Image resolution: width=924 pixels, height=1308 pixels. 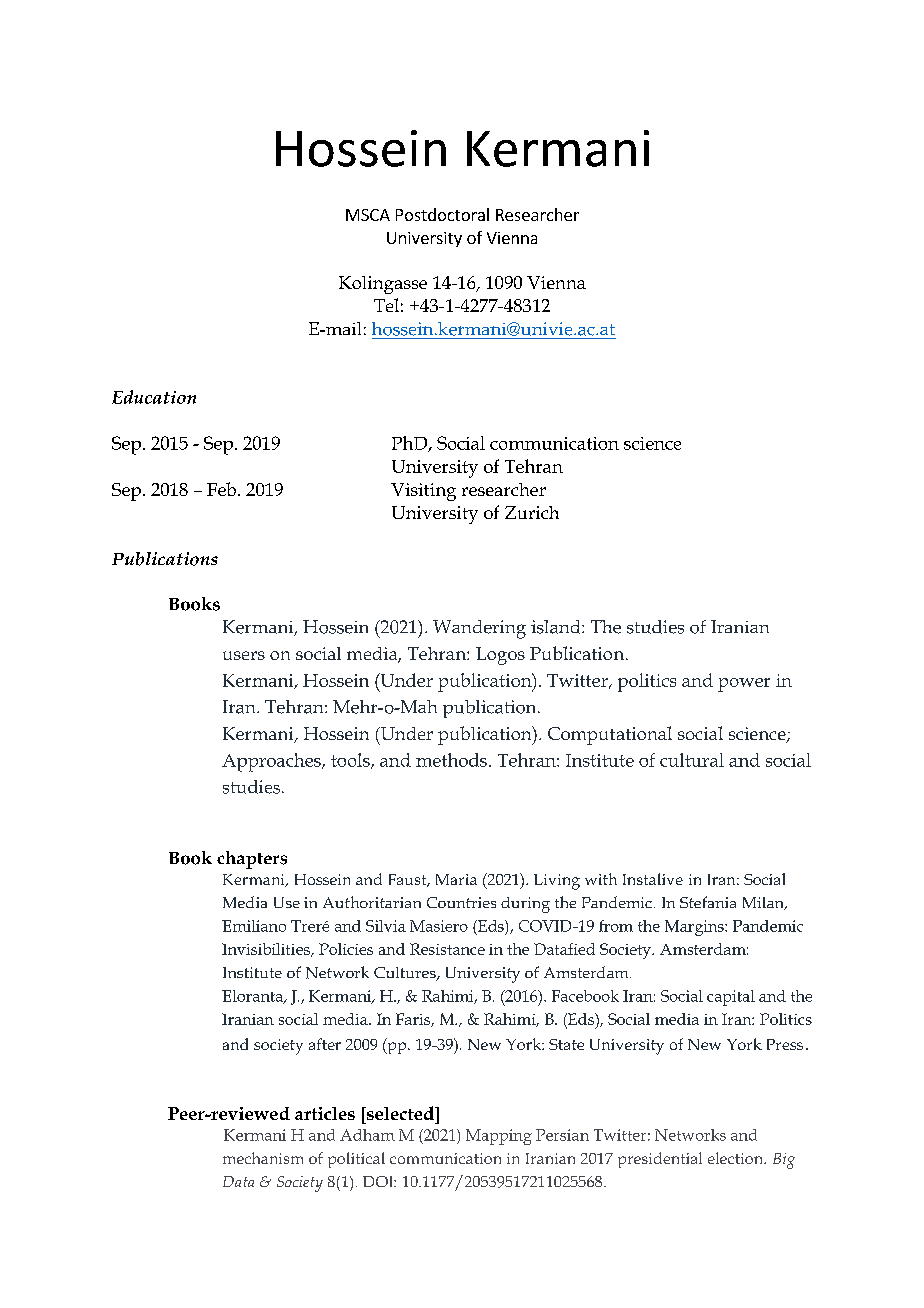 What do you see at coordinates (532, 512) in the image?
I see `Zurich` at bounding box center [532, 512].
